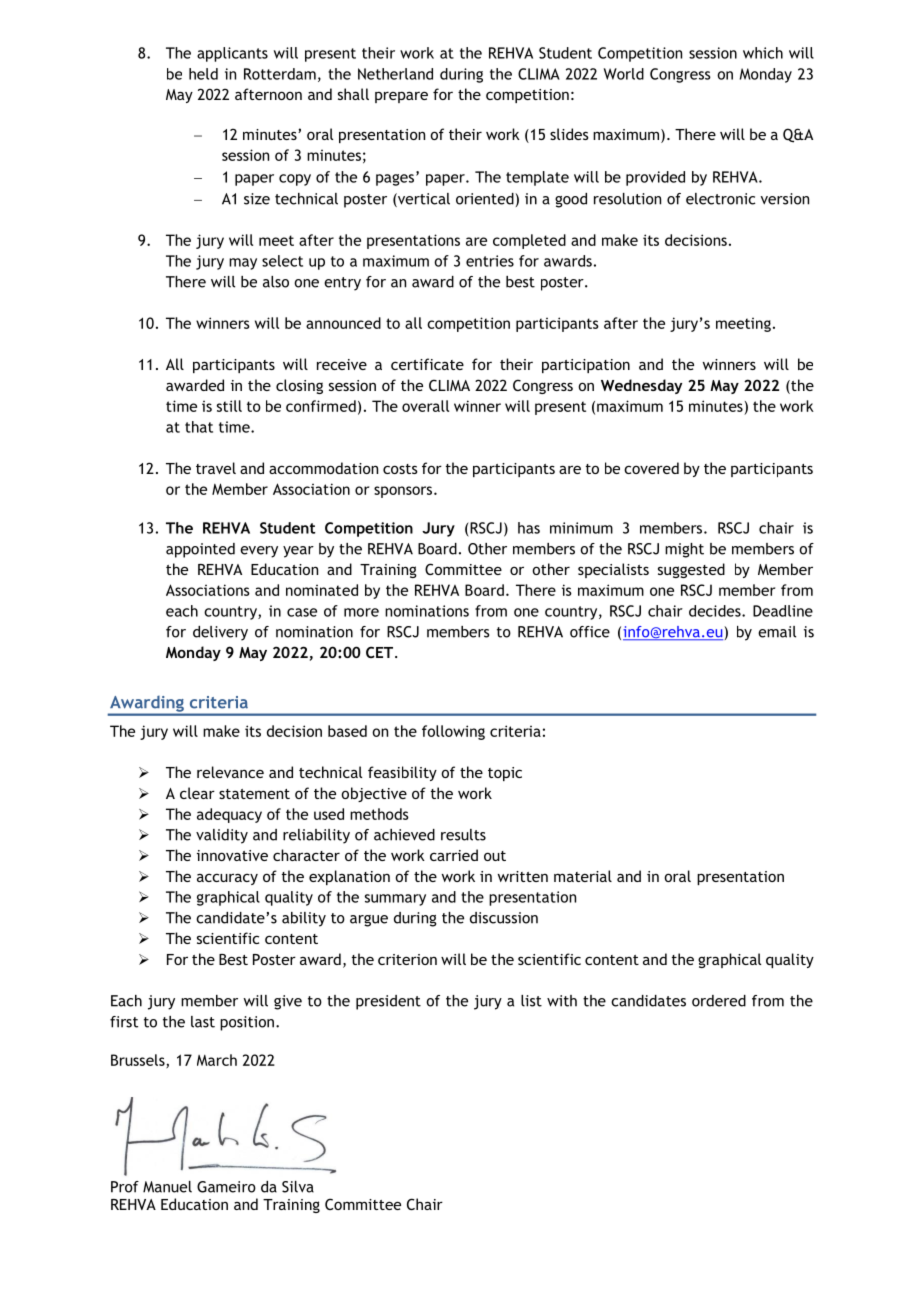 The width and height of the screenshot is (924, 1308). What do you see at coordinates (763, 53) in the screenshot?
I see `which` at bounding box center [763, 53].
